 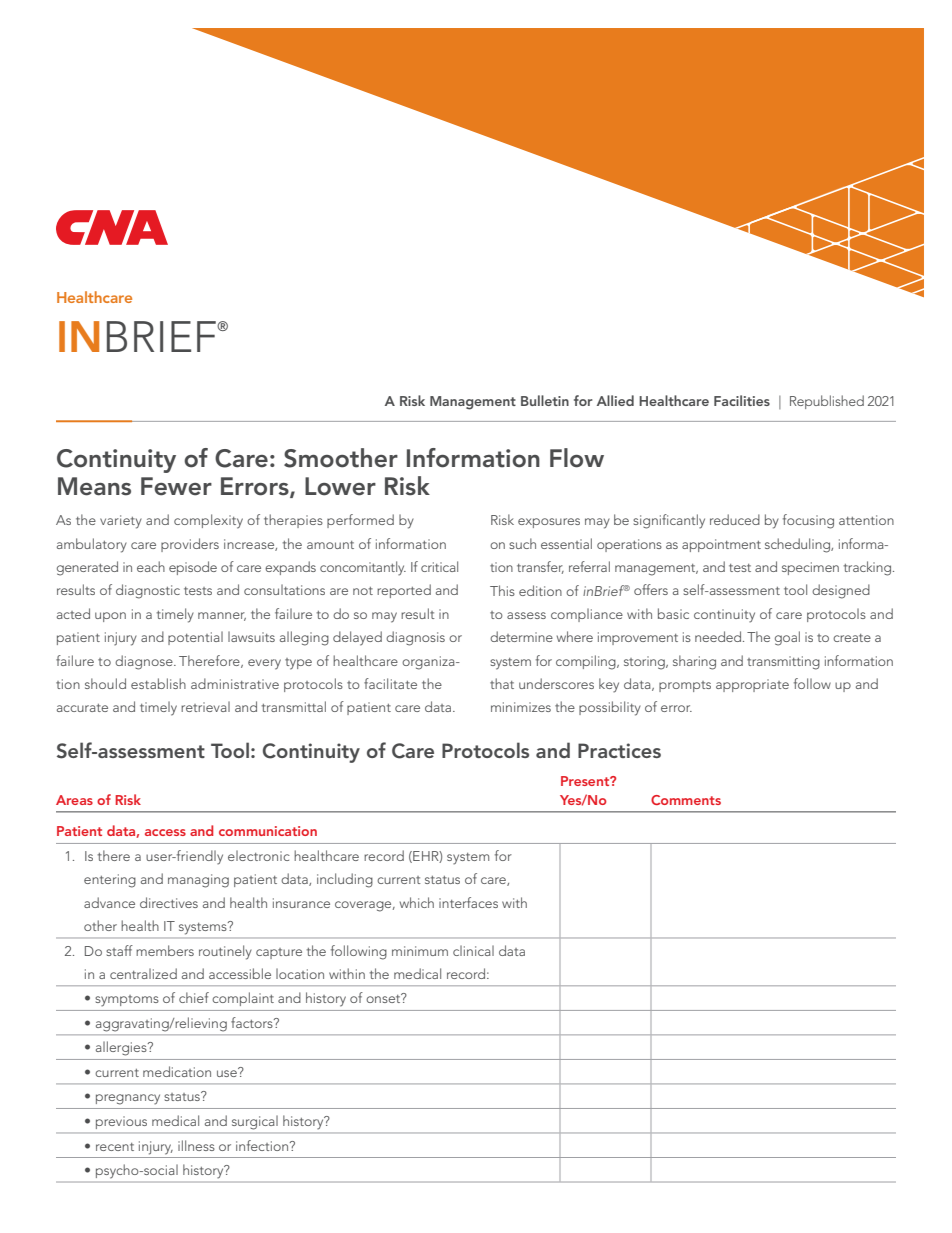 I want to click on minimum, so click(x=420, y=951).
